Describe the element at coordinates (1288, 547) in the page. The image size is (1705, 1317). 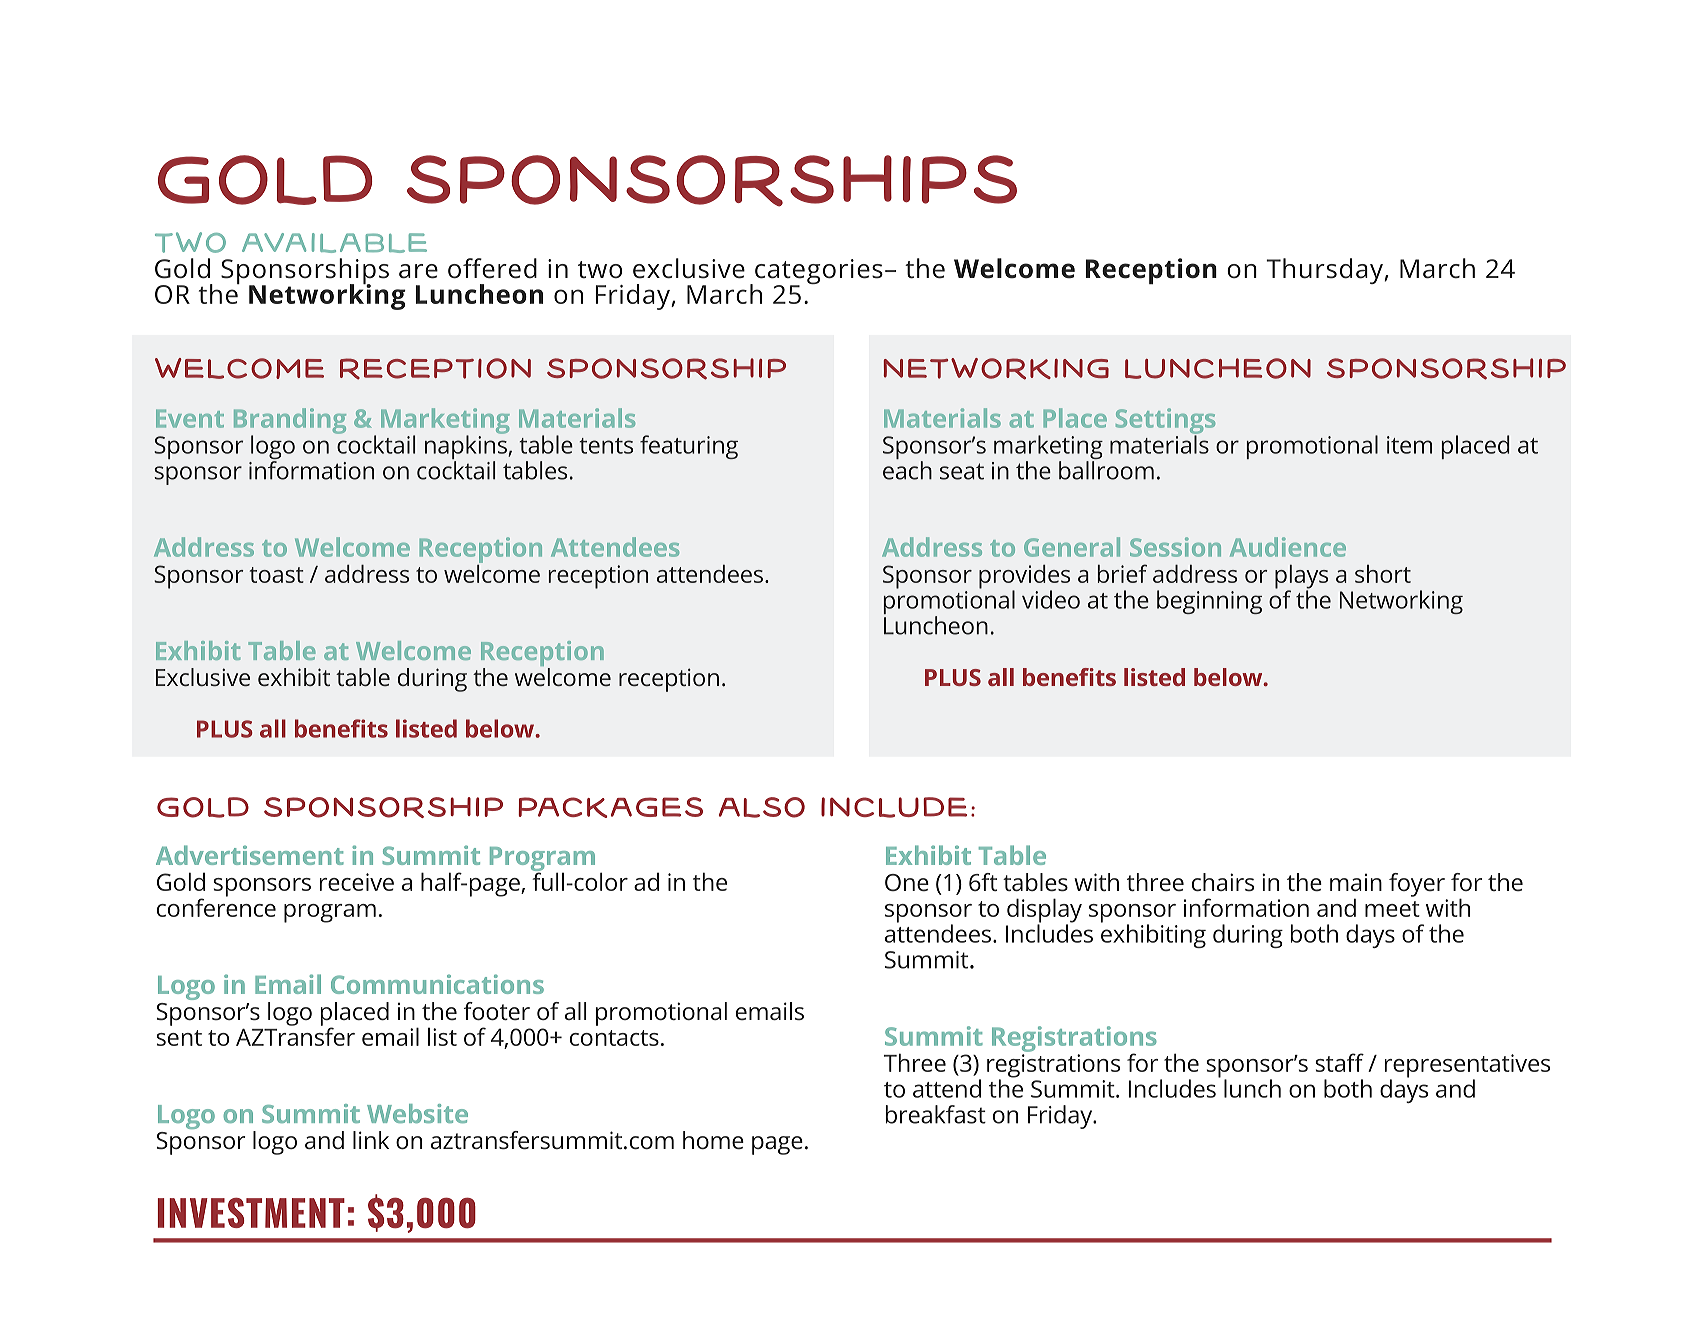
I see `Audience` at that location.
